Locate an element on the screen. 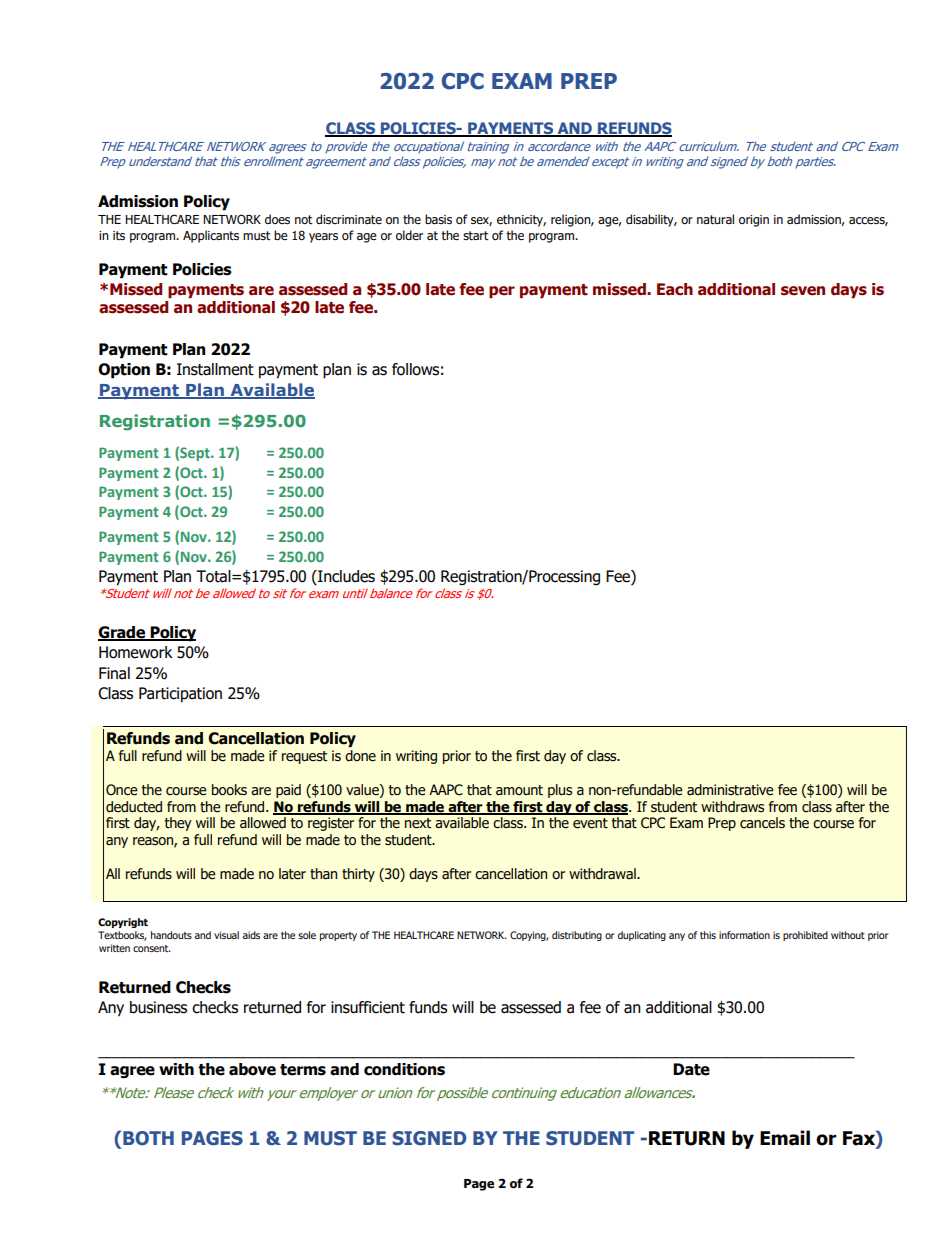 The width and height of the screenshot is (952, 1233). conditions is located at coordinates (404, 1069).
